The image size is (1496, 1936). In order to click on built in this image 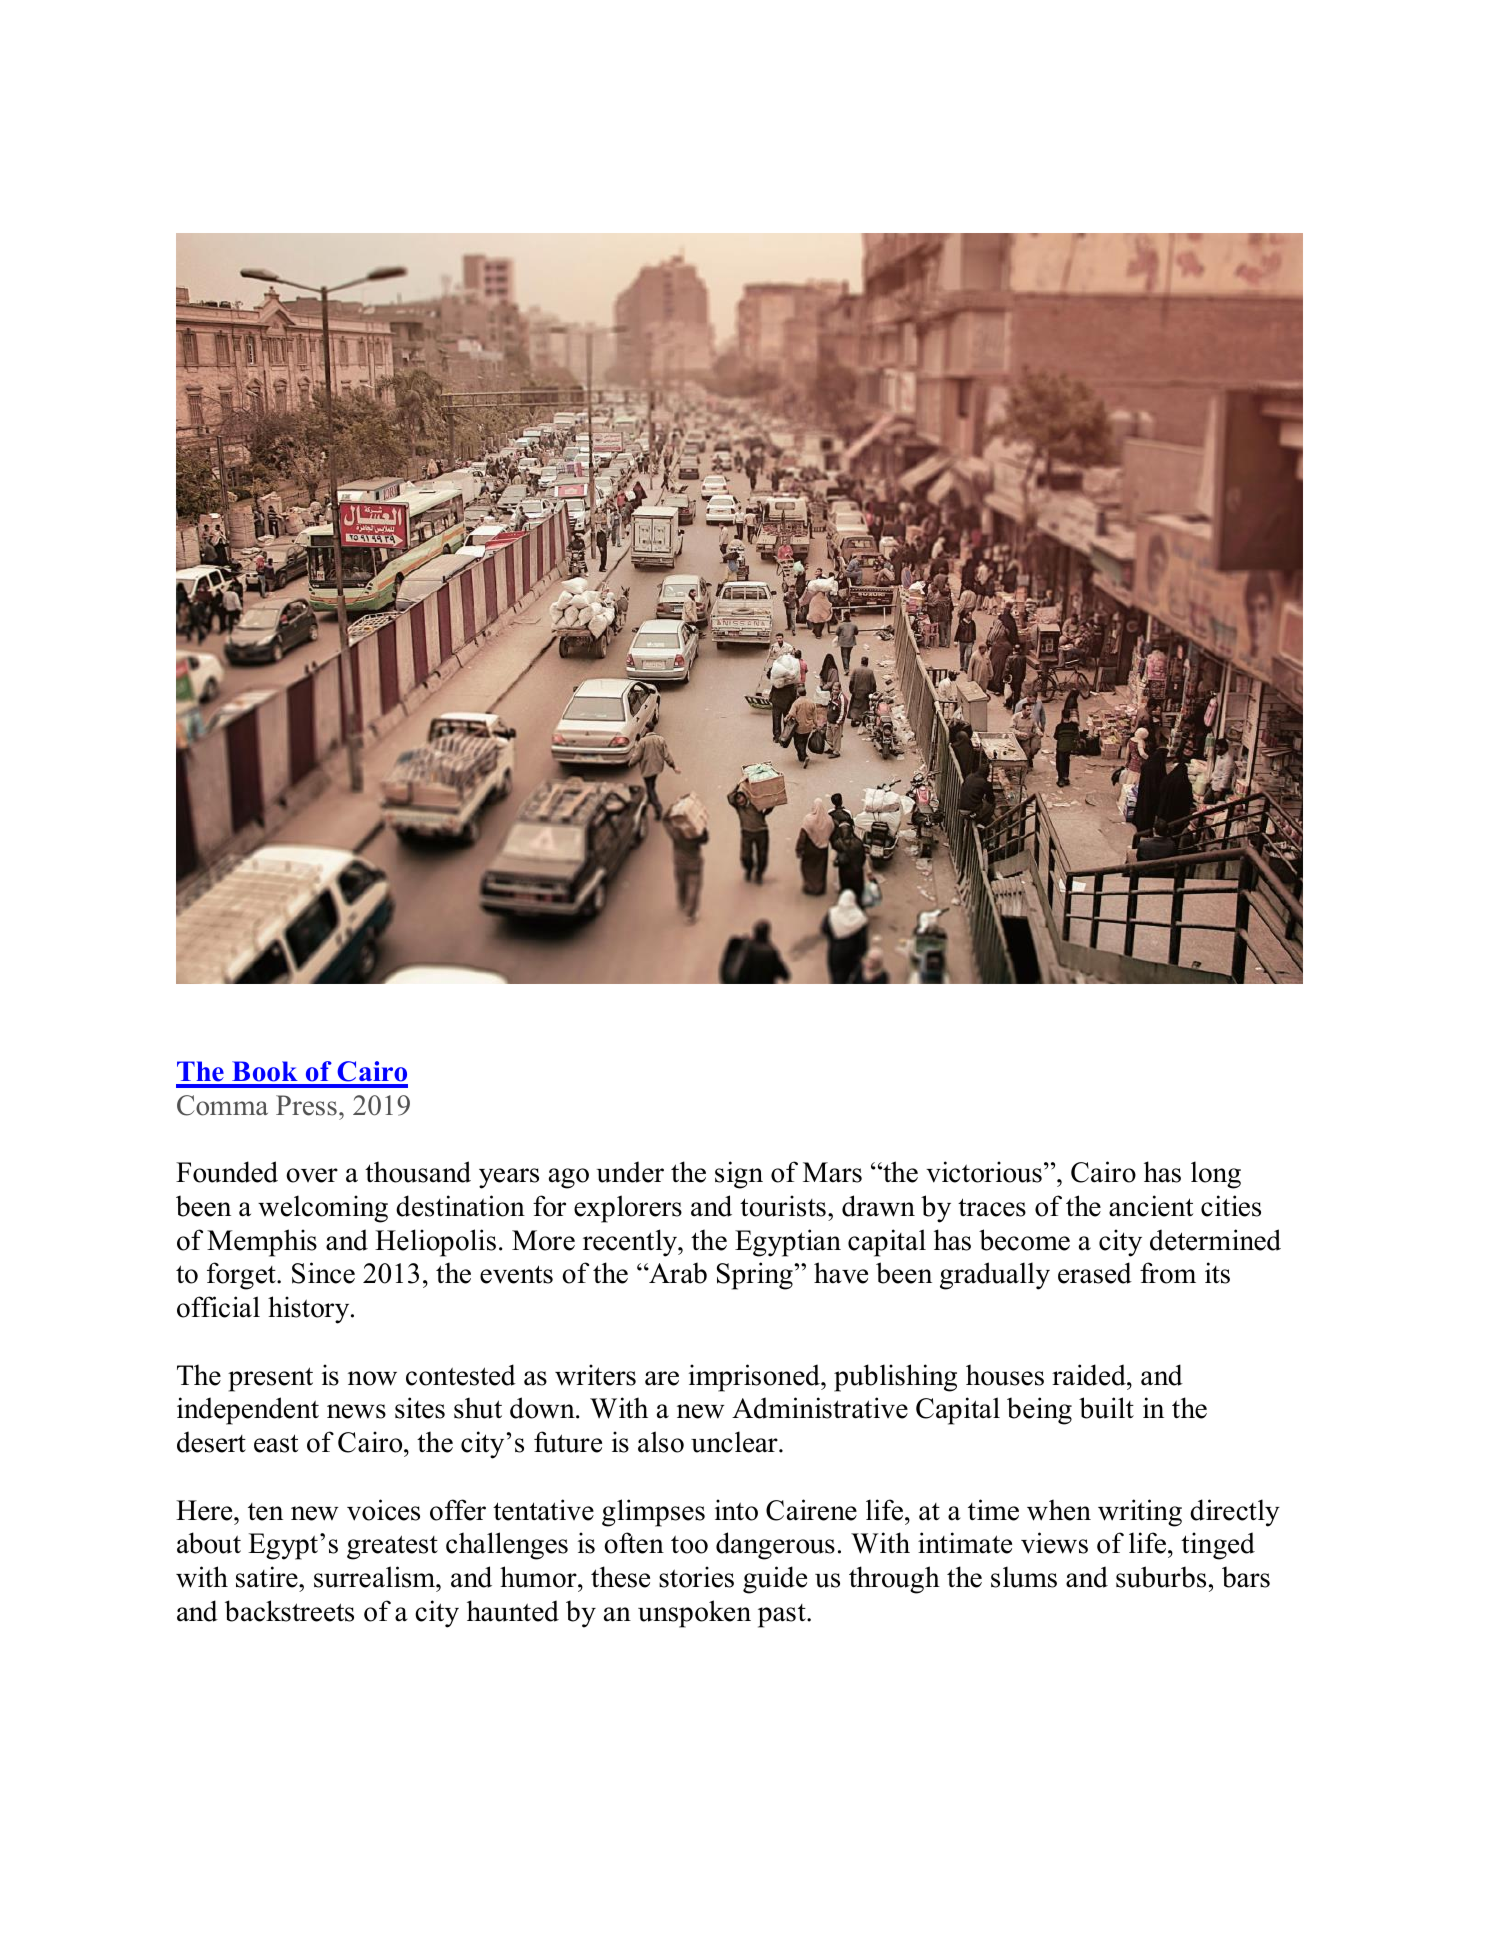, I will do `click(1106, 1408)`.
